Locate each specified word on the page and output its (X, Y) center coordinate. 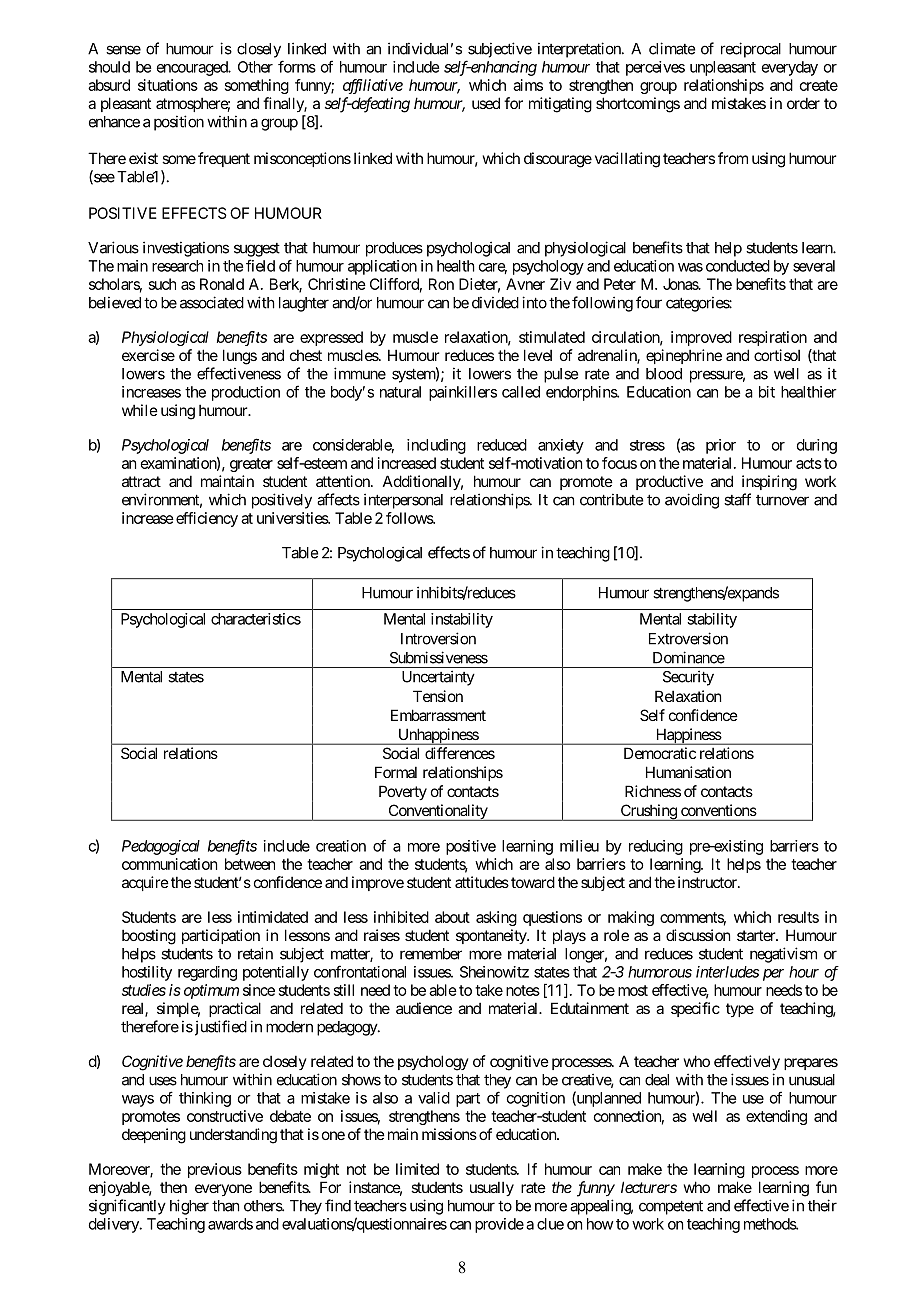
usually (492, 1188)
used (486, 103)
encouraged (193, 68)
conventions (719, 810)
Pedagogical (161, 847)
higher (189, 1207)
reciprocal (751, 50)
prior (721, 446)
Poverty (403, 792)
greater (251, 465)
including (436, 446)
